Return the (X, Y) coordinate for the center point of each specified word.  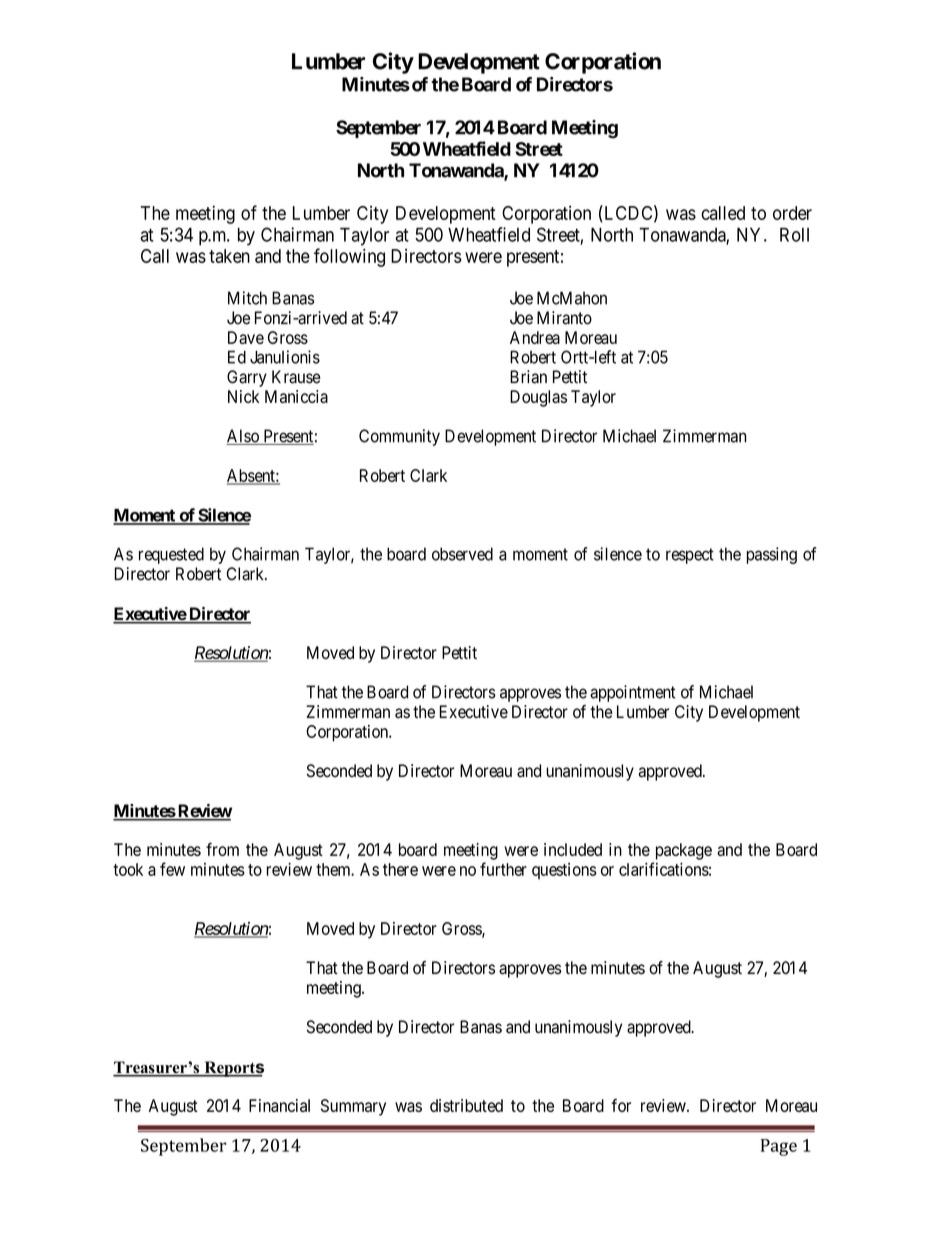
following (349, 257)
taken (229, 256)
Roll (794, 235)
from (222, 849)
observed (462, 554)
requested (171, 555)
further (503, 869)
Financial (279, 1105)
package (684, 851)
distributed (466, 1105)
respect (690, 556)
